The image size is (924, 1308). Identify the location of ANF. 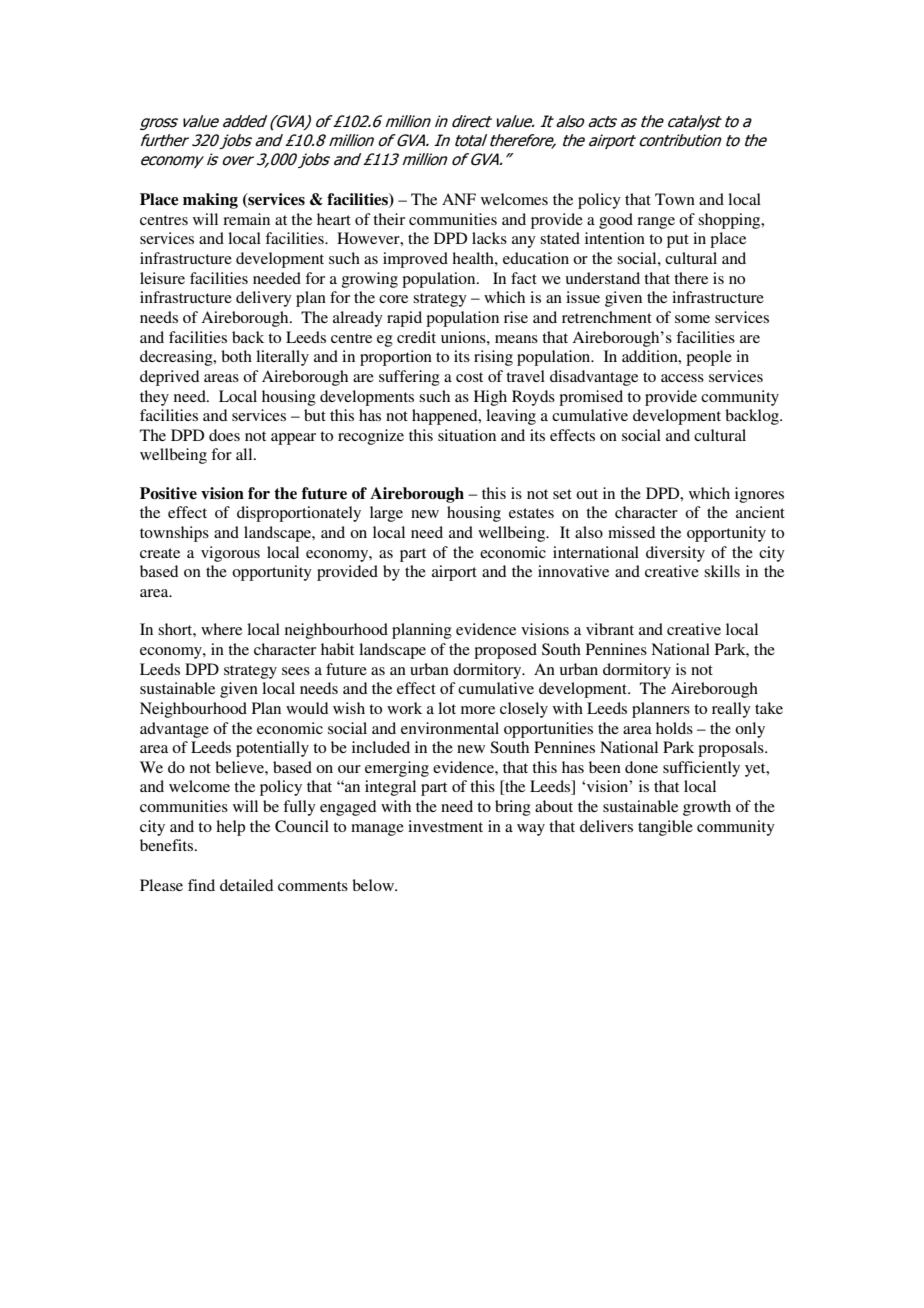
(459, 199).
